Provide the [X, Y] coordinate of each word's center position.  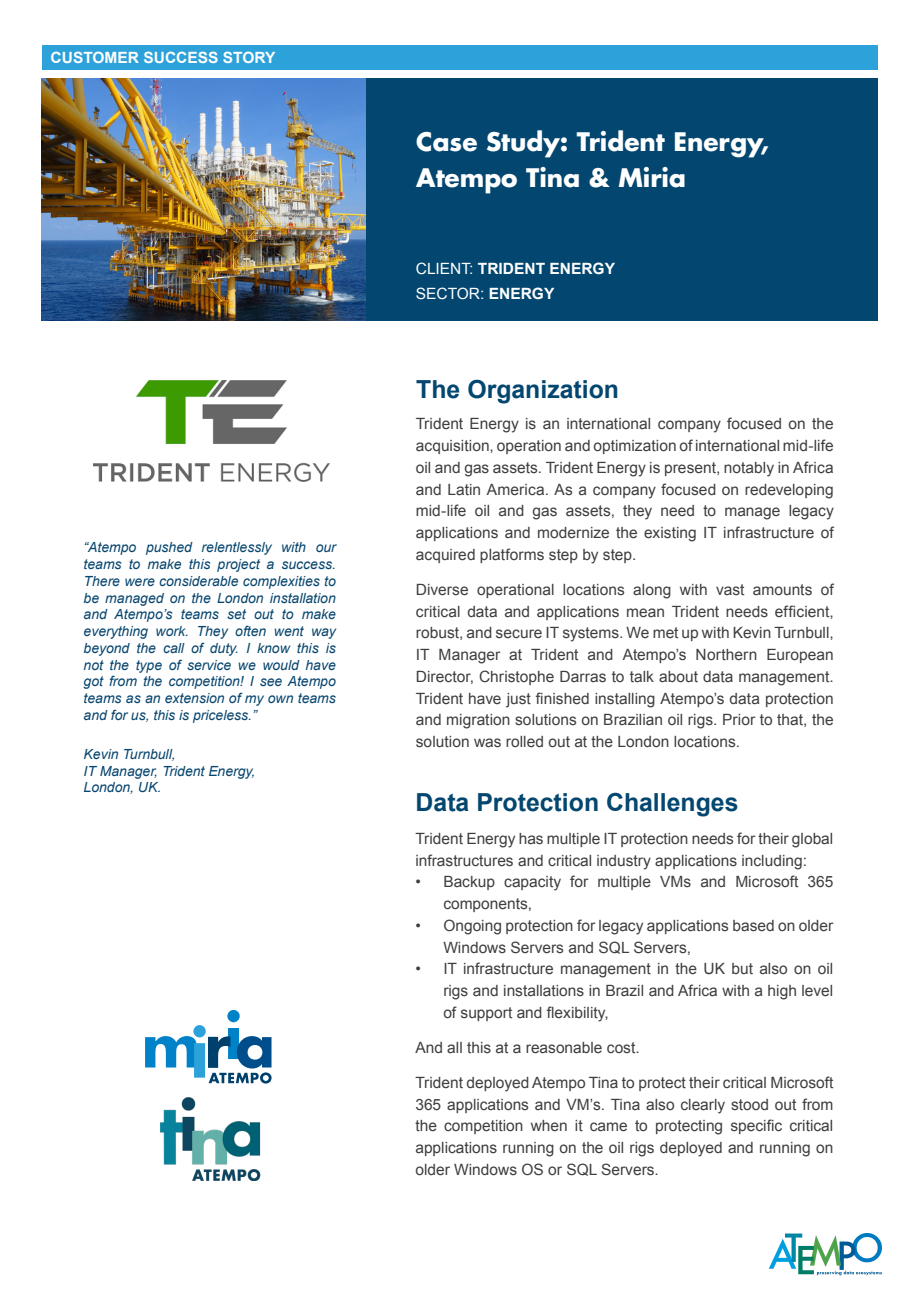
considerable [198, 581]
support [486, 1014]
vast [730, 589]
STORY [249, 57]
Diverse [442, 590]
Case [446, 142]
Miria [652, 177]
